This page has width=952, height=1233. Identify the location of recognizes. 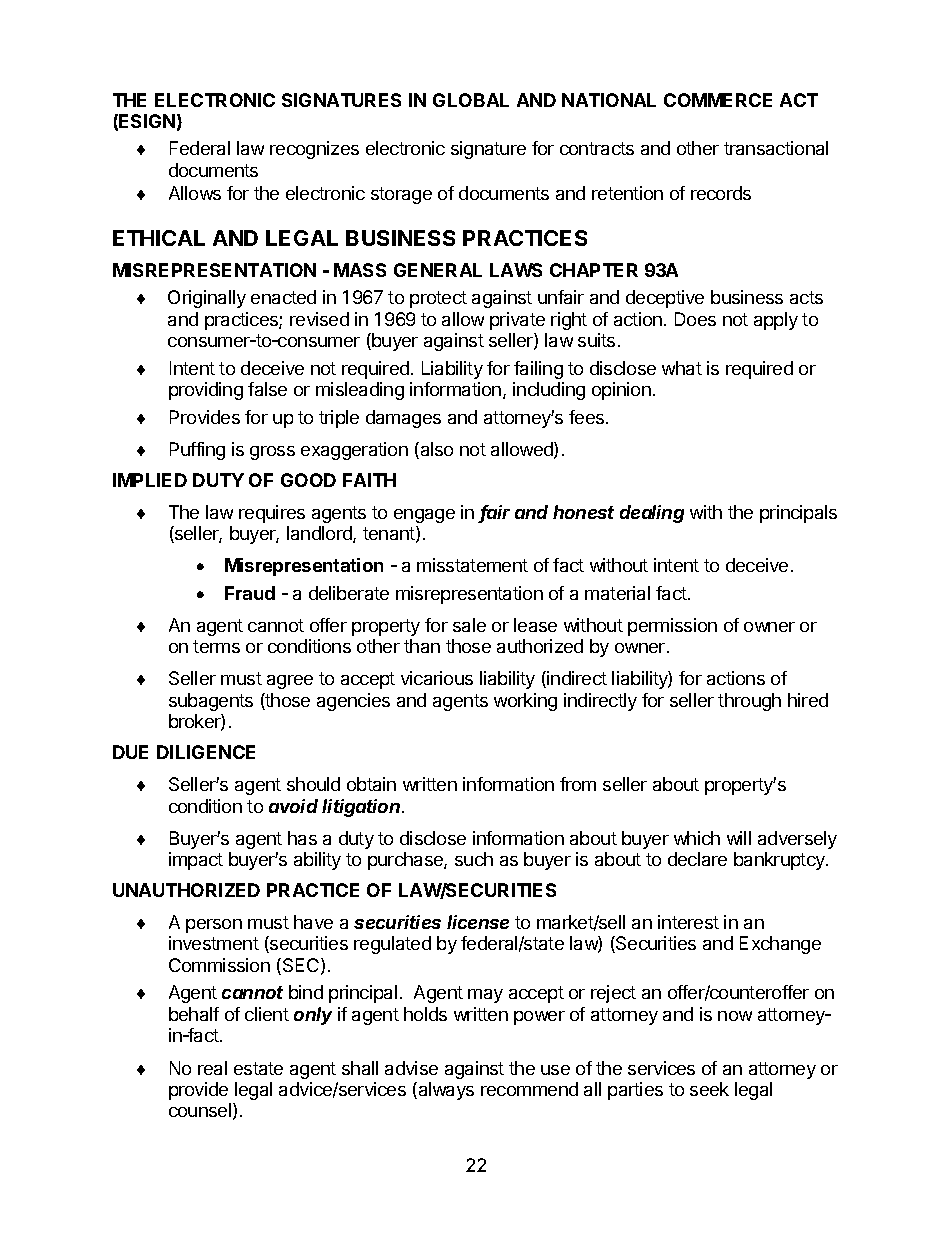
(314, 150).
